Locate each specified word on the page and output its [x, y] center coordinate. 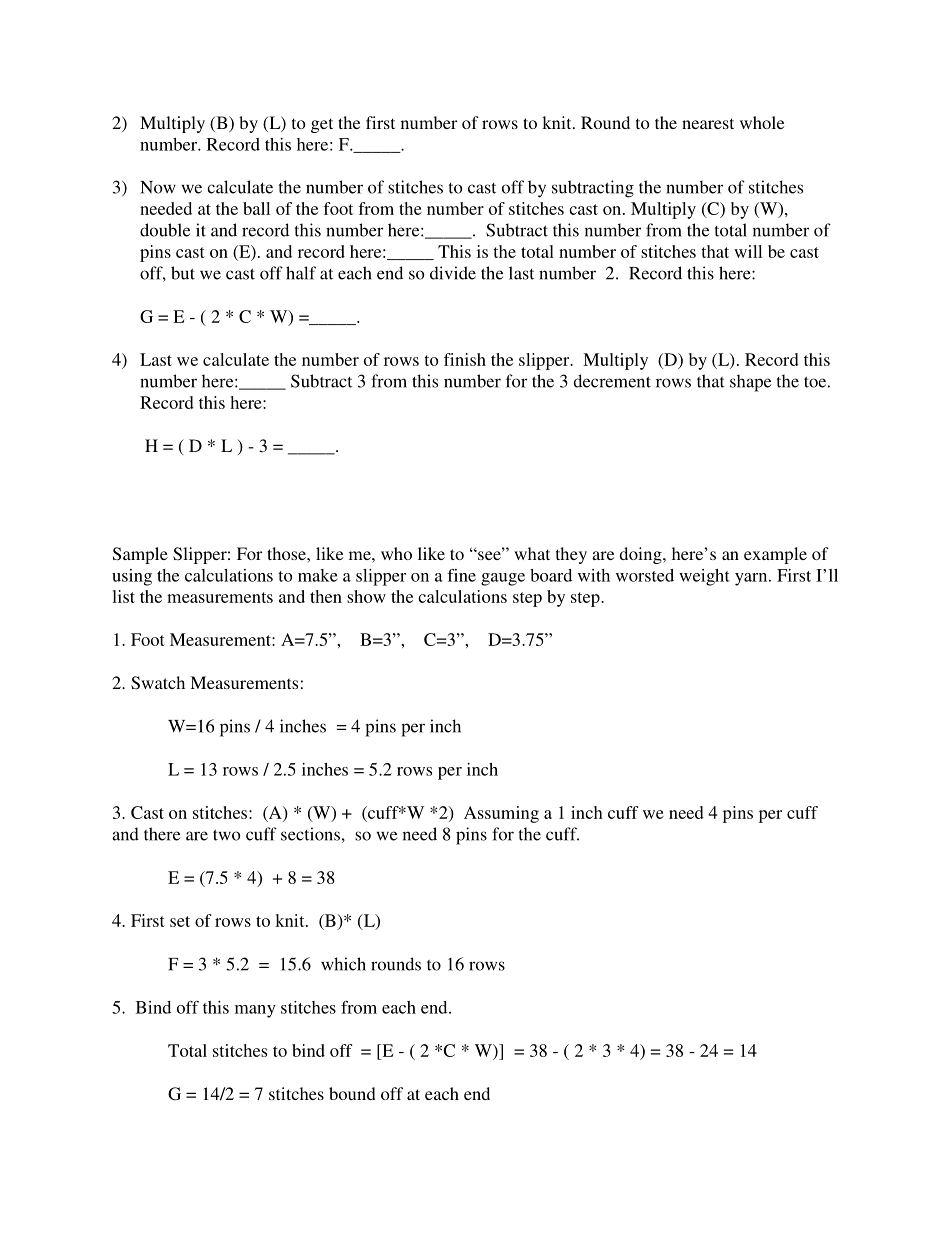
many [255, 1011]
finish [465, 359]
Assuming [501, 814]
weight [704, 577]
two [226, 835]
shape [750, 383]
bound [352, 1093]
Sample [140, 555]
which [343, 964]
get [322, 125]
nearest [708, 123]
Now [158, 187]
